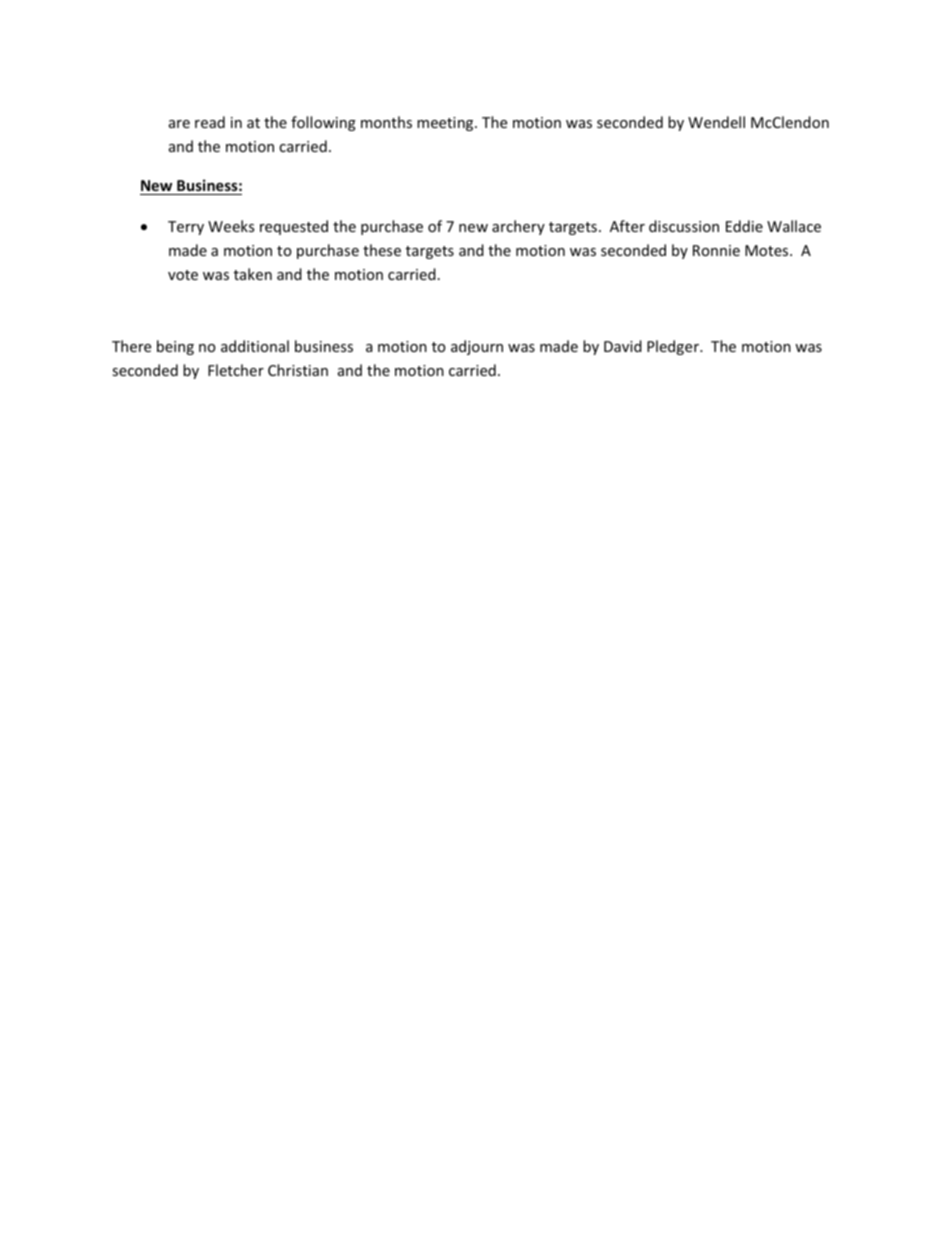  I want to click on meeting, so click(446, 124).
